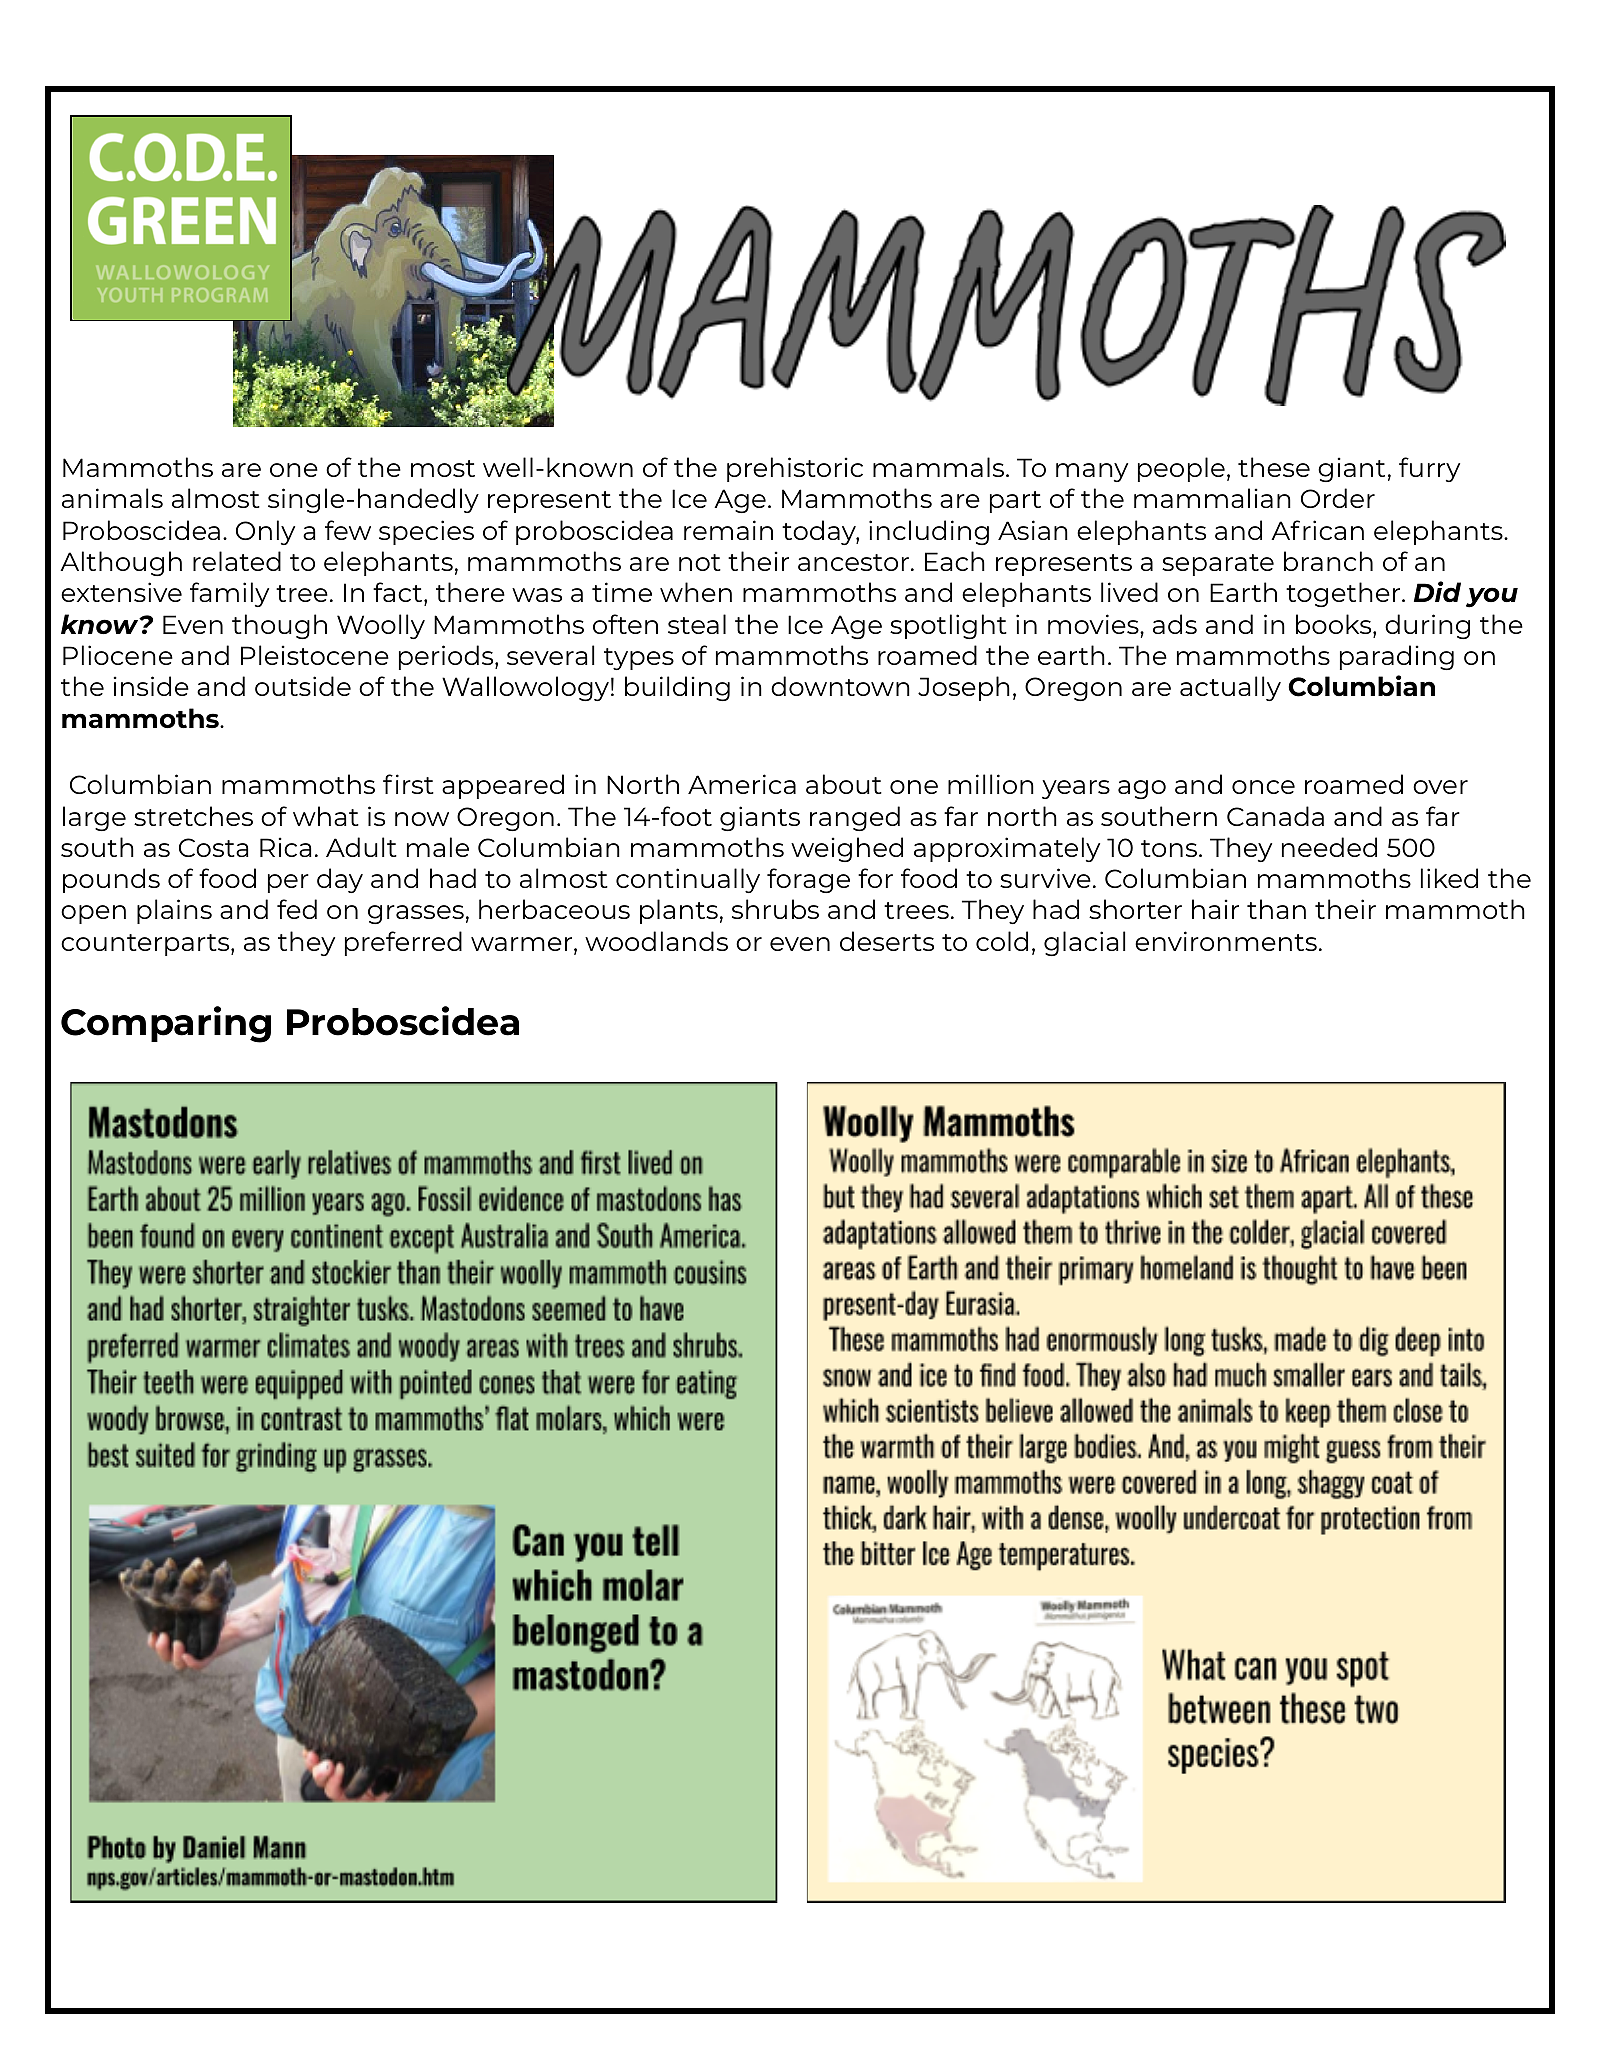 The image size is (1598, 2067). I want to click on environments, so click(1226, 941).
